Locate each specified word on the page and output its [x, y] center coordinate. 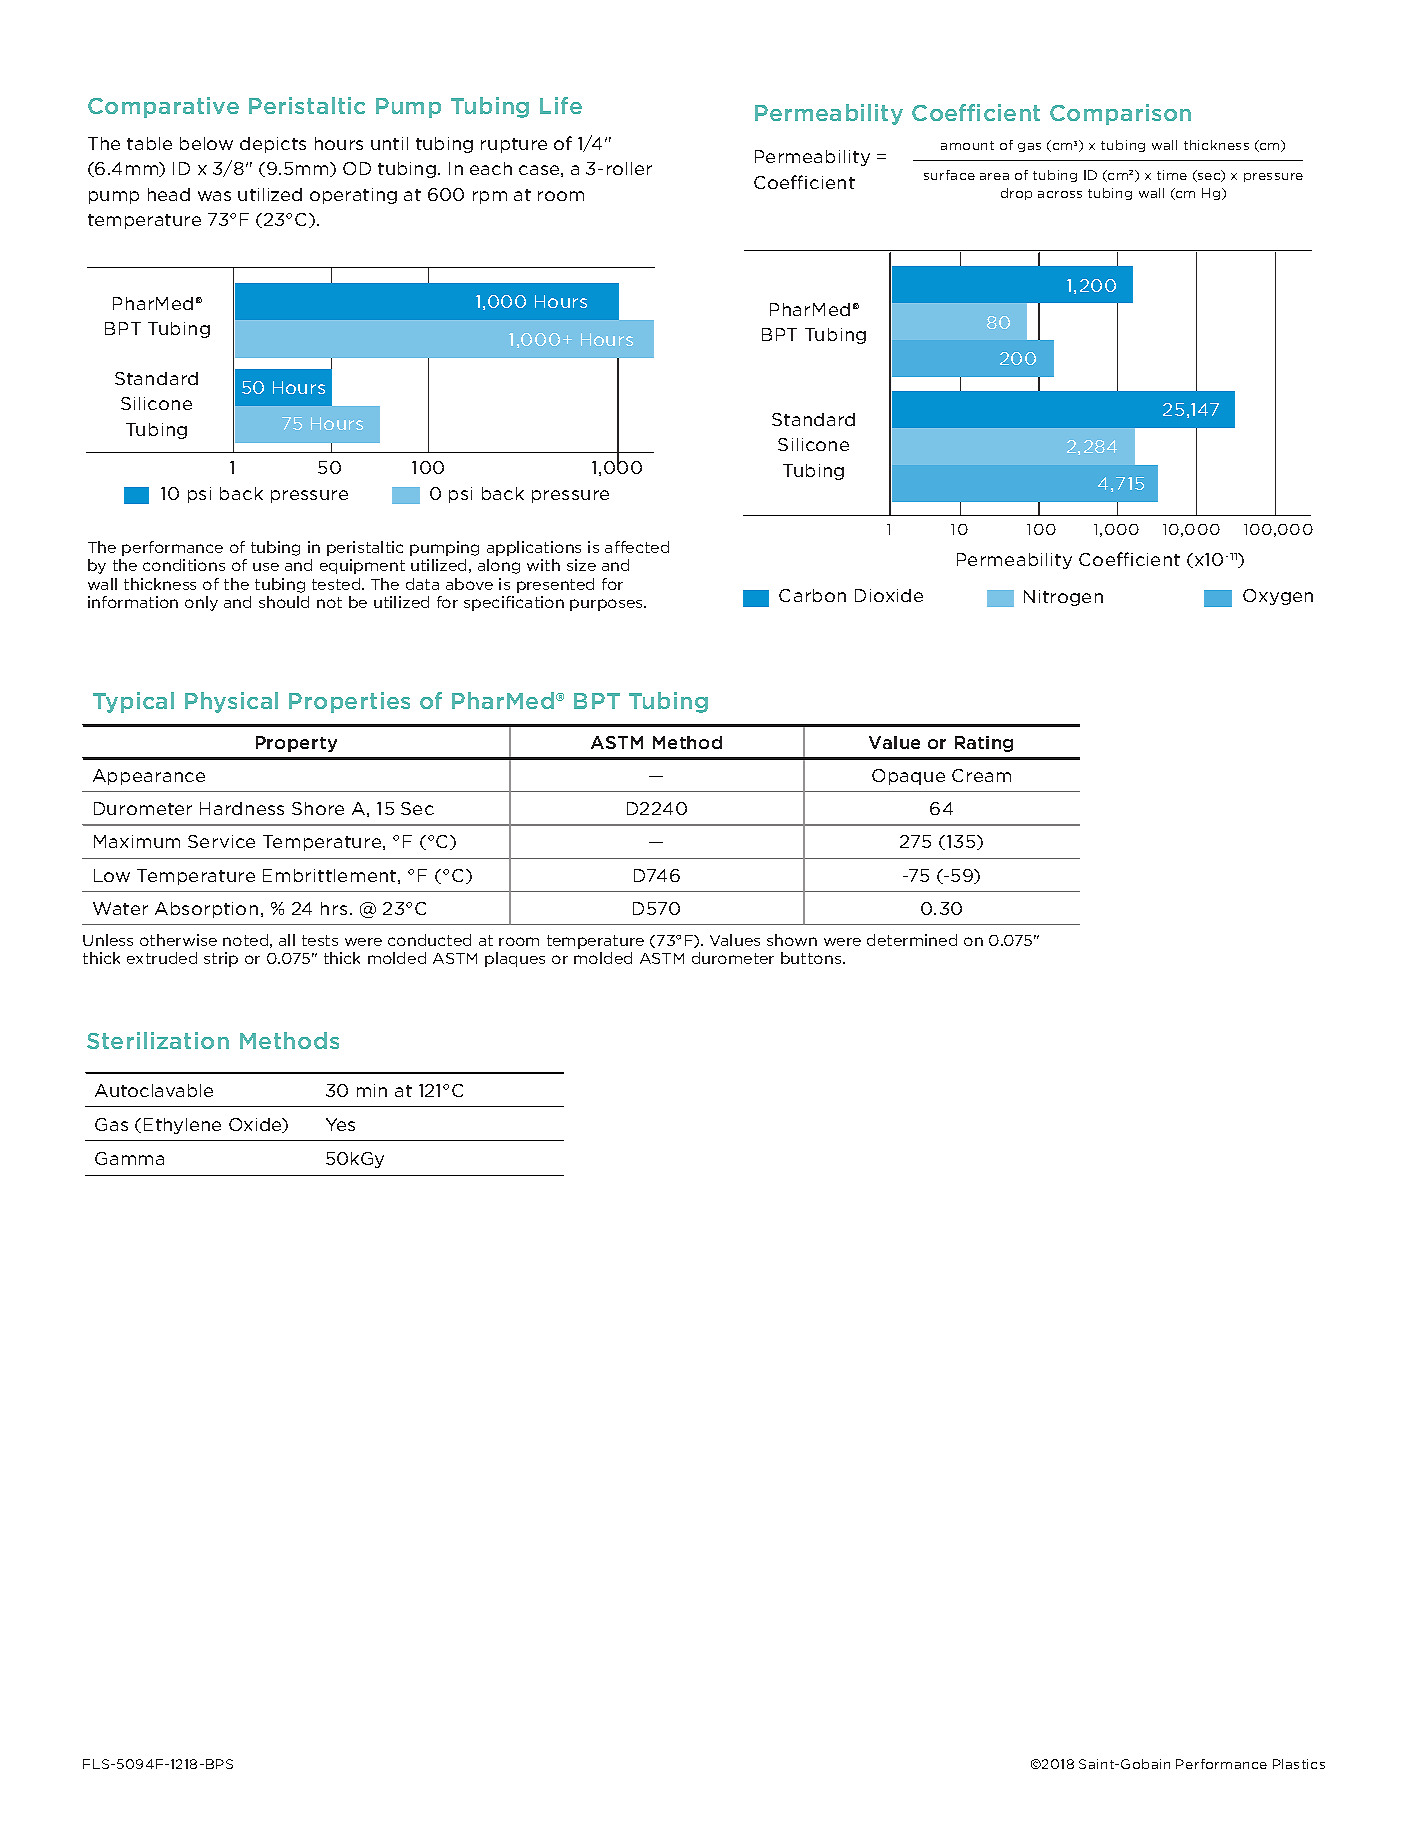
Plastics [1299, 1764]
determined [912, 940]
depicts [273, 145]
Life [561, 105]
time [1172, 175]
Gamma [129, 1158]
